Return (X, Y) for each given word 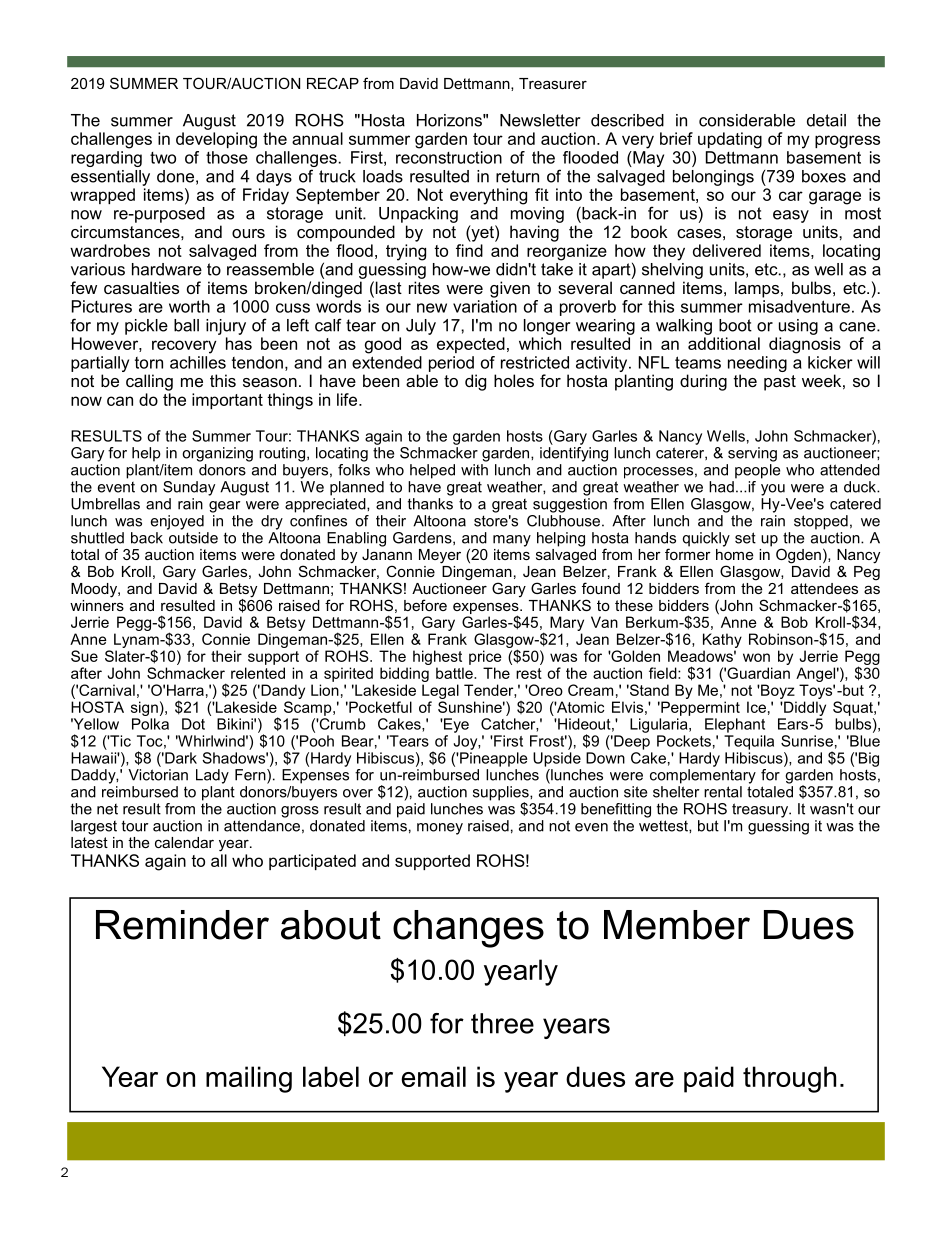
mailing (249, 1079)
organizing (217, 454)
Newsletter (540, 120)
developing (216, 140)
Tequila (749, 742)
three (502, 1023)
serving (752, 454)
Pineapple (492, 759)
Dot (193, 724)
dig (475, 382)
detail (826, 120)
